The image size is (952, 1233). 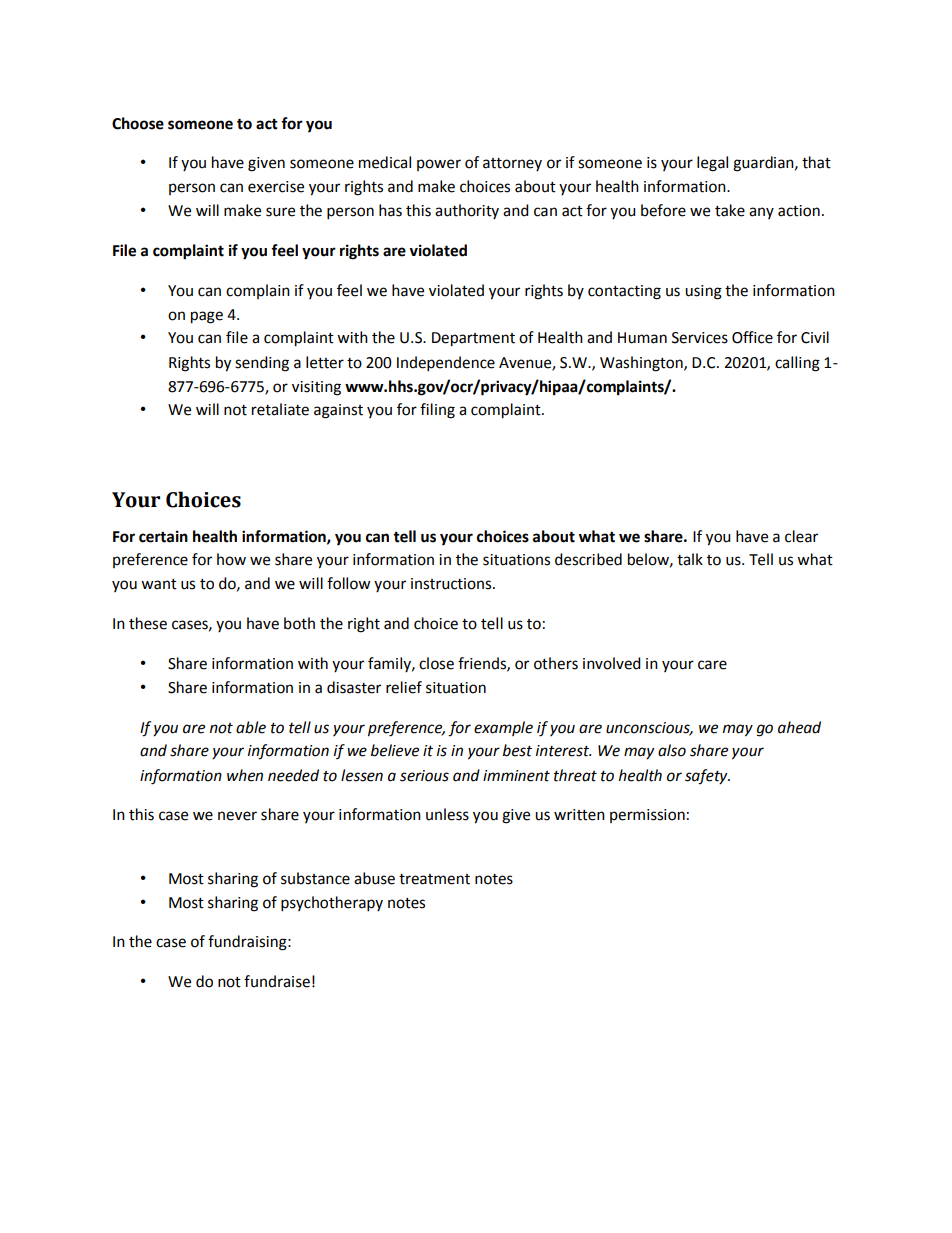 I want to click on exercise, so click(x=276, y=187).
